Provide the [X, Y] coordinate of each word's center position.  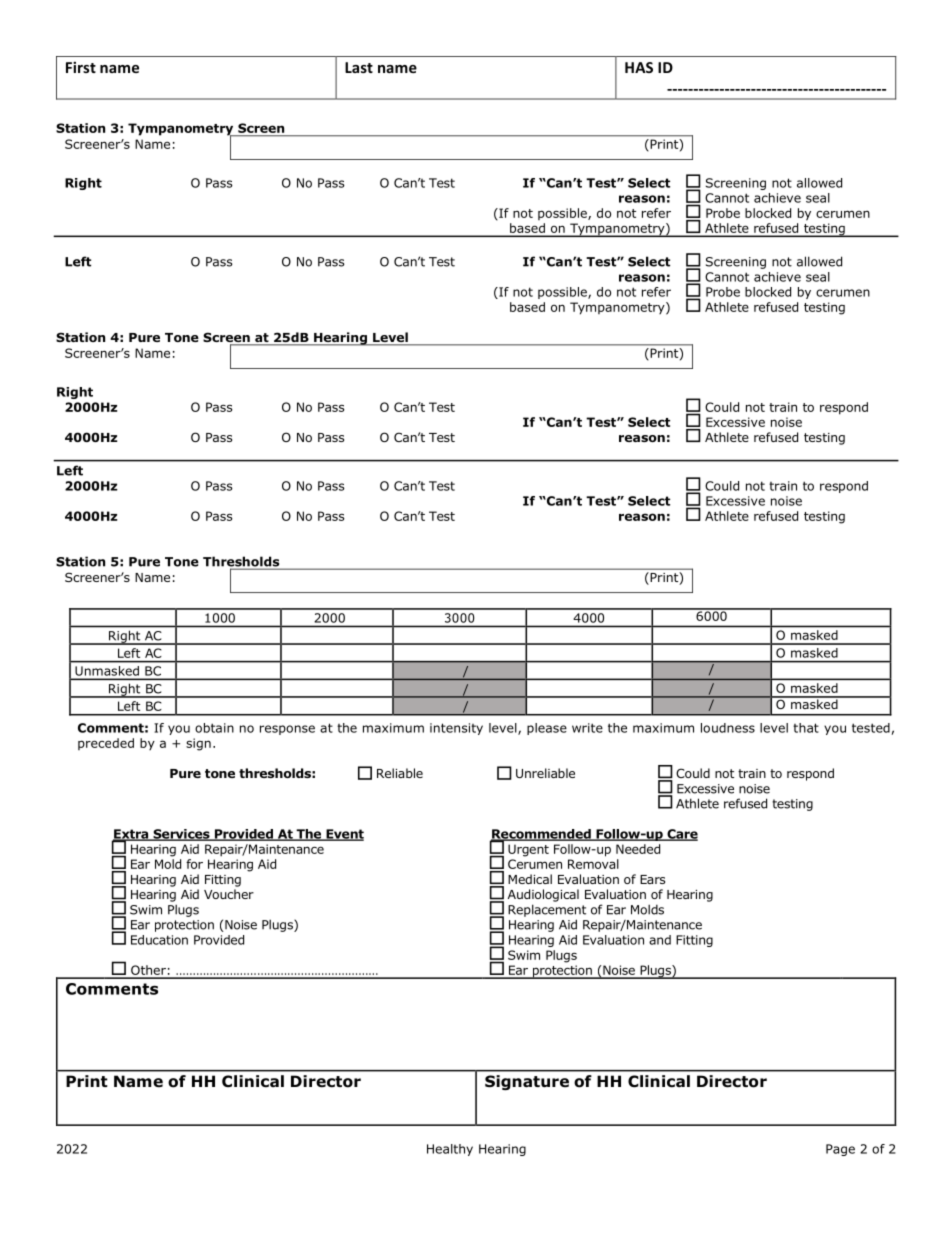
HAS [639, 67]
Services [181, 835]
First [81, 67]
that [806, 728]
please [547, 729]
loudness [728, 728]
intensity [456, 729]
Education [159, 940]
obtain [214, 728]
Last [359, 67]
